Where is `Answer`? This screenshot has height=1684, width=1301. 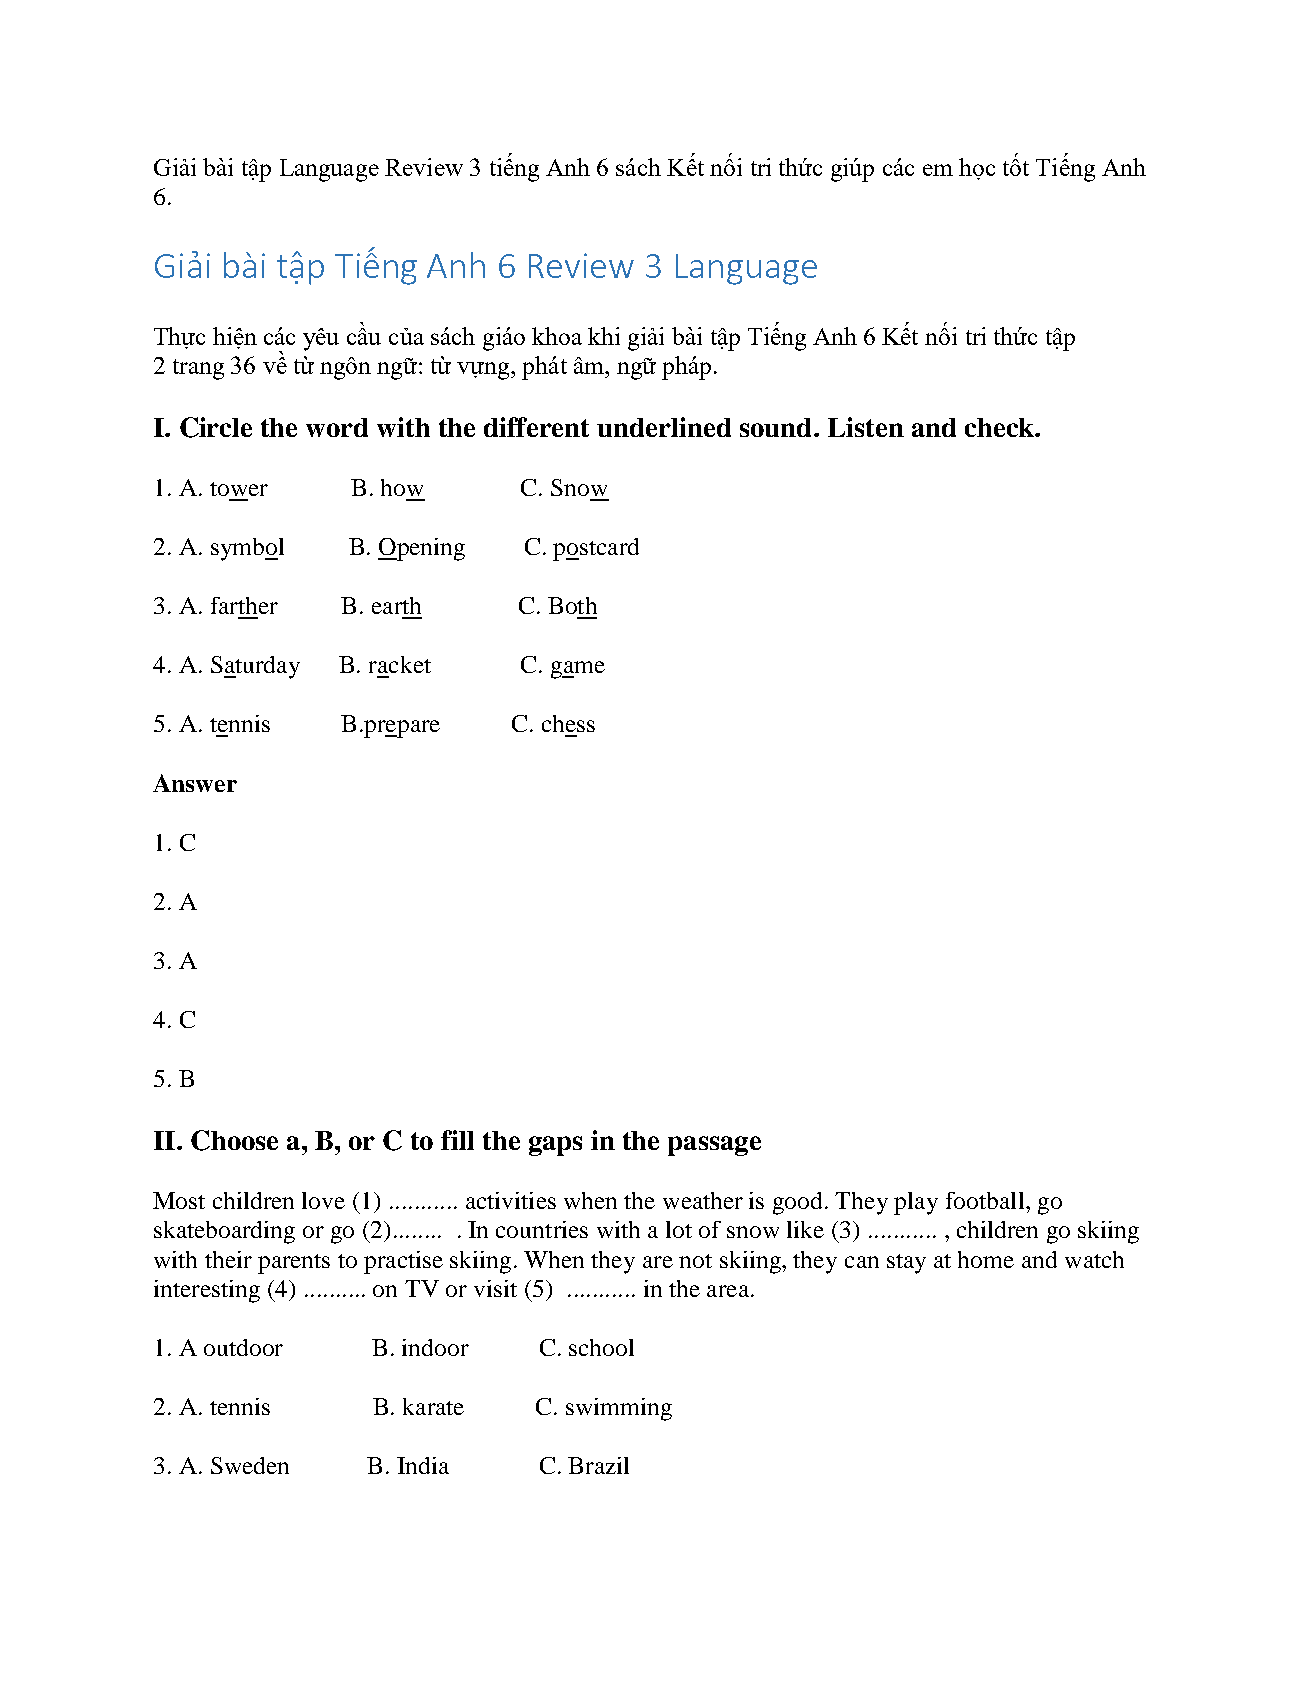 Answer is located at coordinates (195, 783).
